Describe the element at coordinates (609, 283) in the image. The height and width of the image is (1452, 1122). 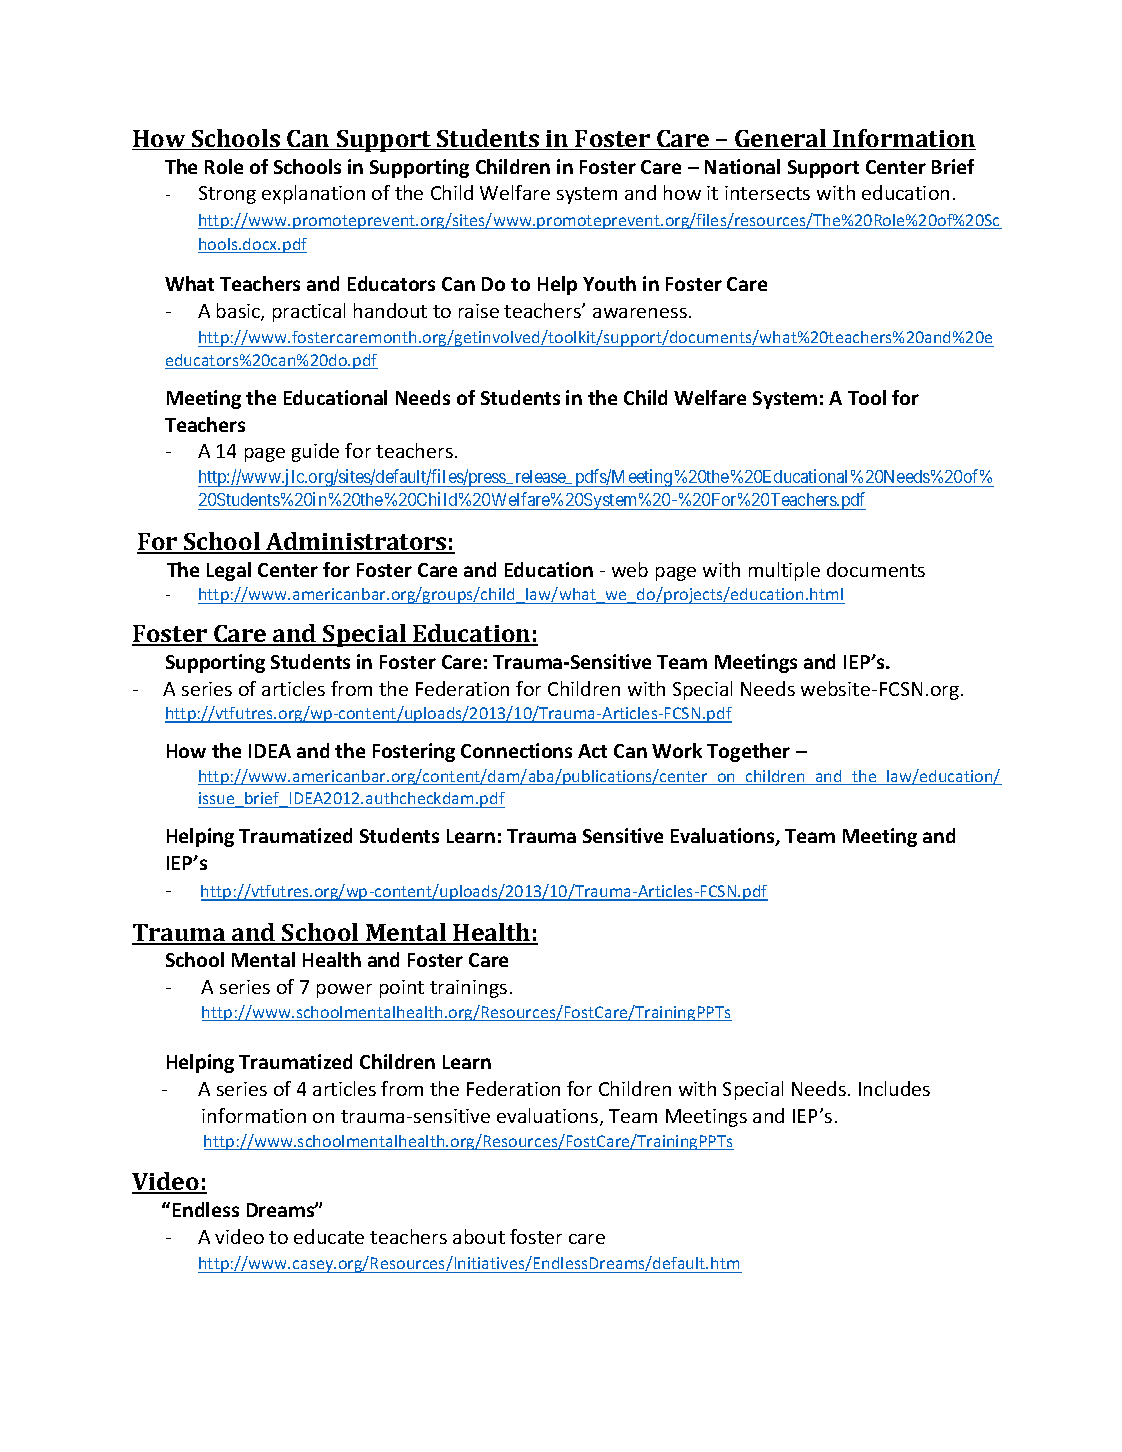
I see `Youth` at that location.
